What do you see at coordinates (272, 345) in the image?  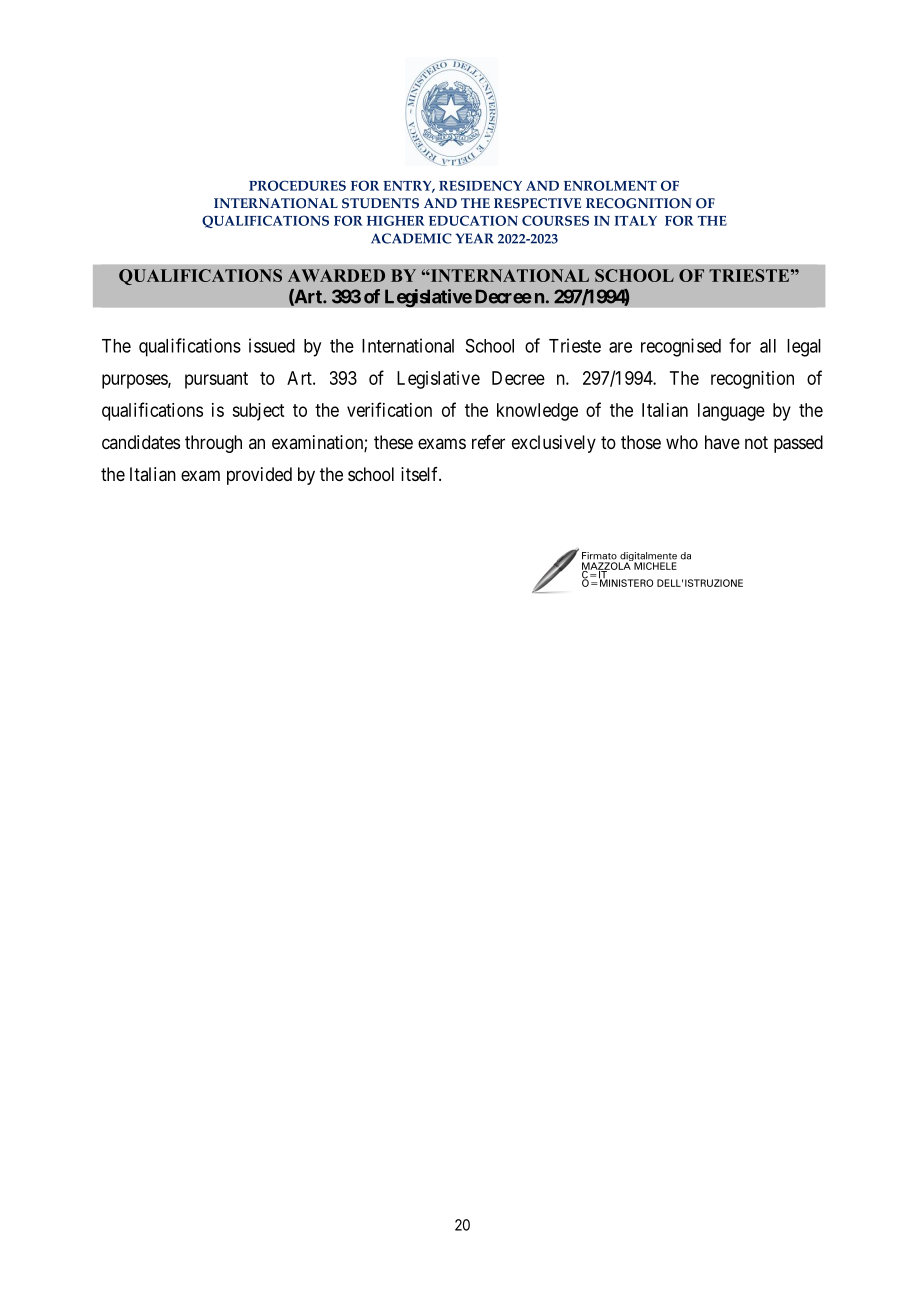 I see `issued` at bounding box center [272, 345].
